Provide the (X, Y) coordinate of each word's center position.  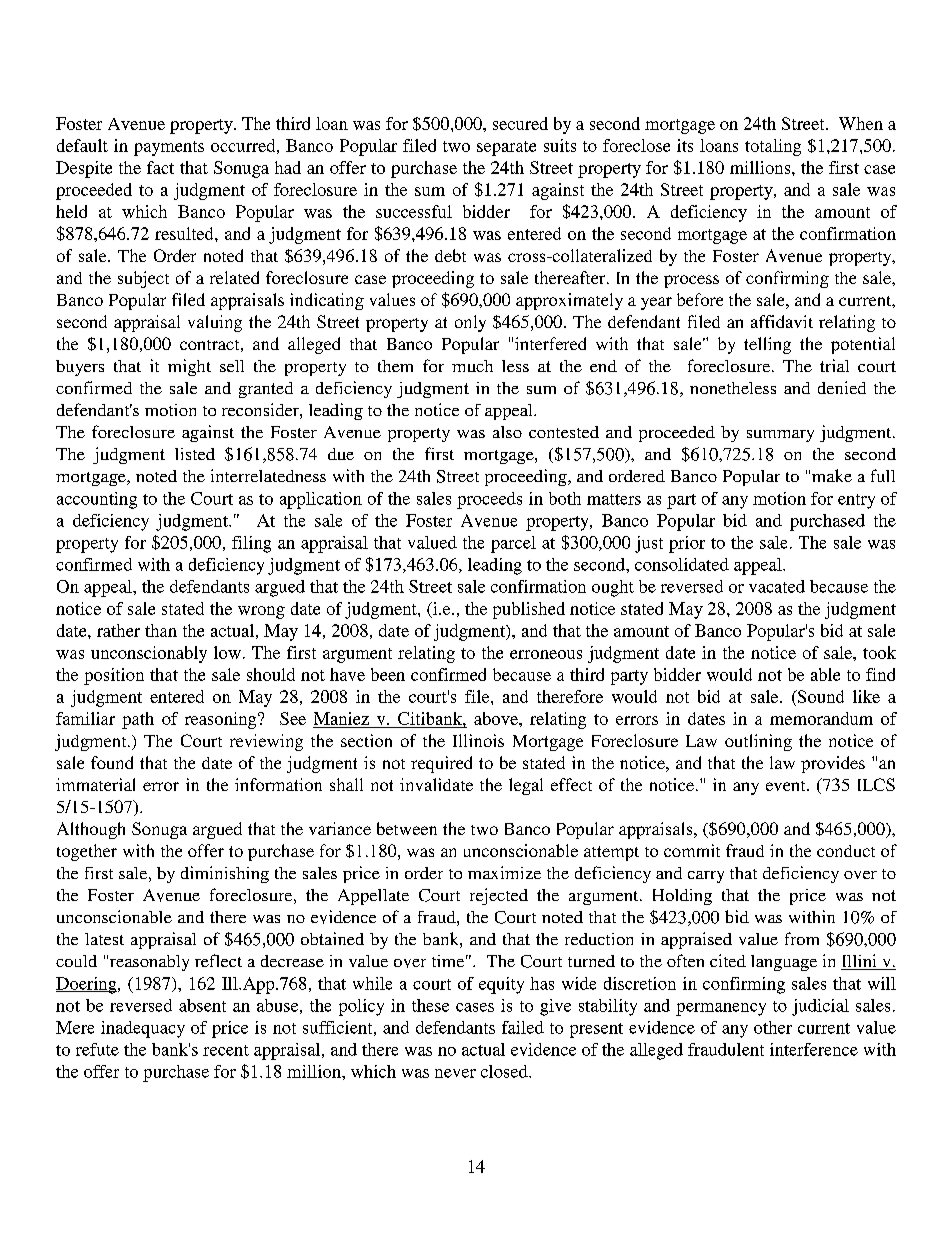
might (189, 367)
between (407, 828)
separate (506, 148)
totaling (773, 147)
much (472, 366)
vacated (777, 586)
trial (834, 365)
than (161, 630)
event (787, 786)
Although (91, 830)
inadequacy (143, 1029)
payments (169, 148)
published (529, 610)
